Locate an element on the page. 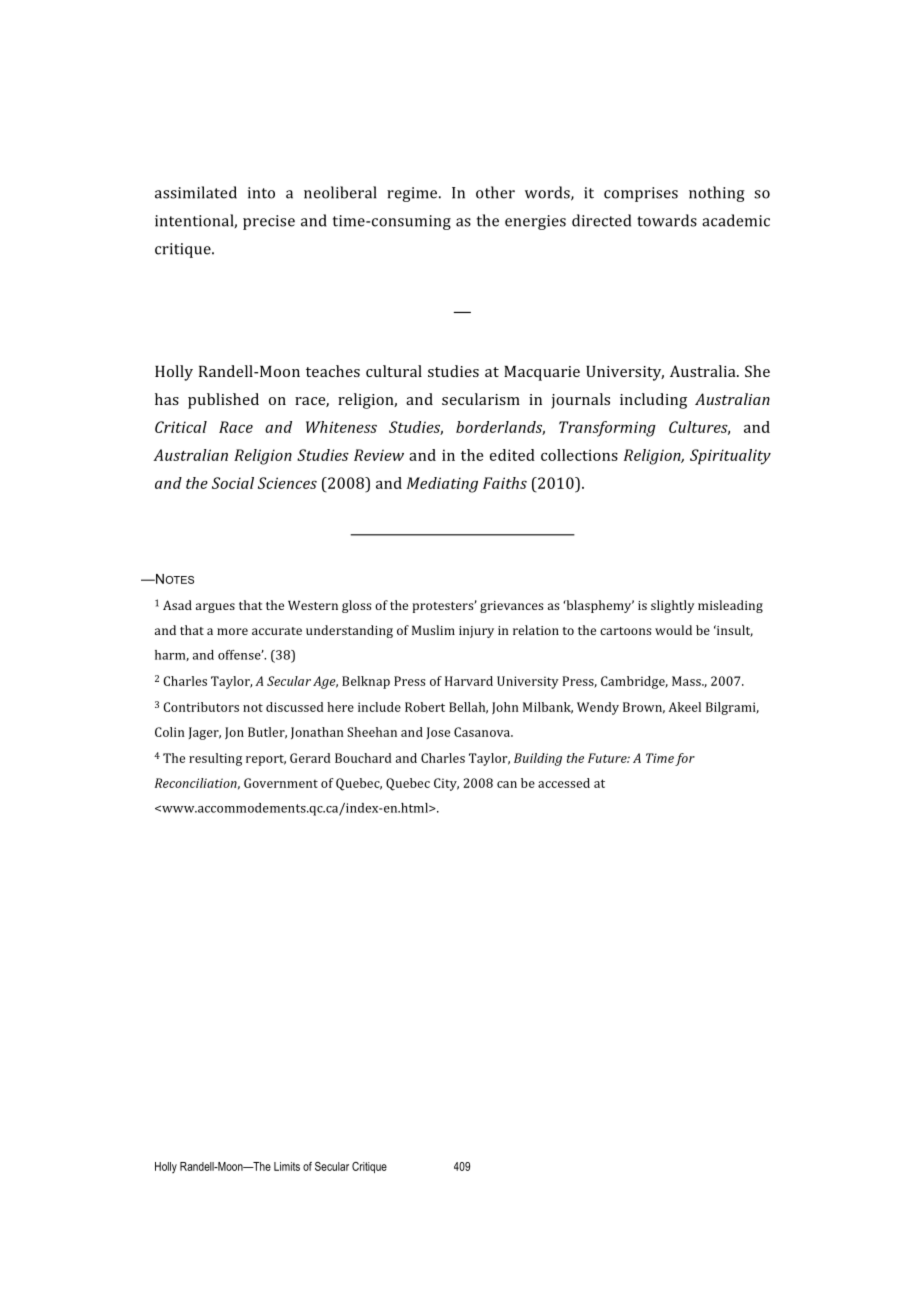 This page has width=924, height=1308. Building is located at coordinates (538, 759).
